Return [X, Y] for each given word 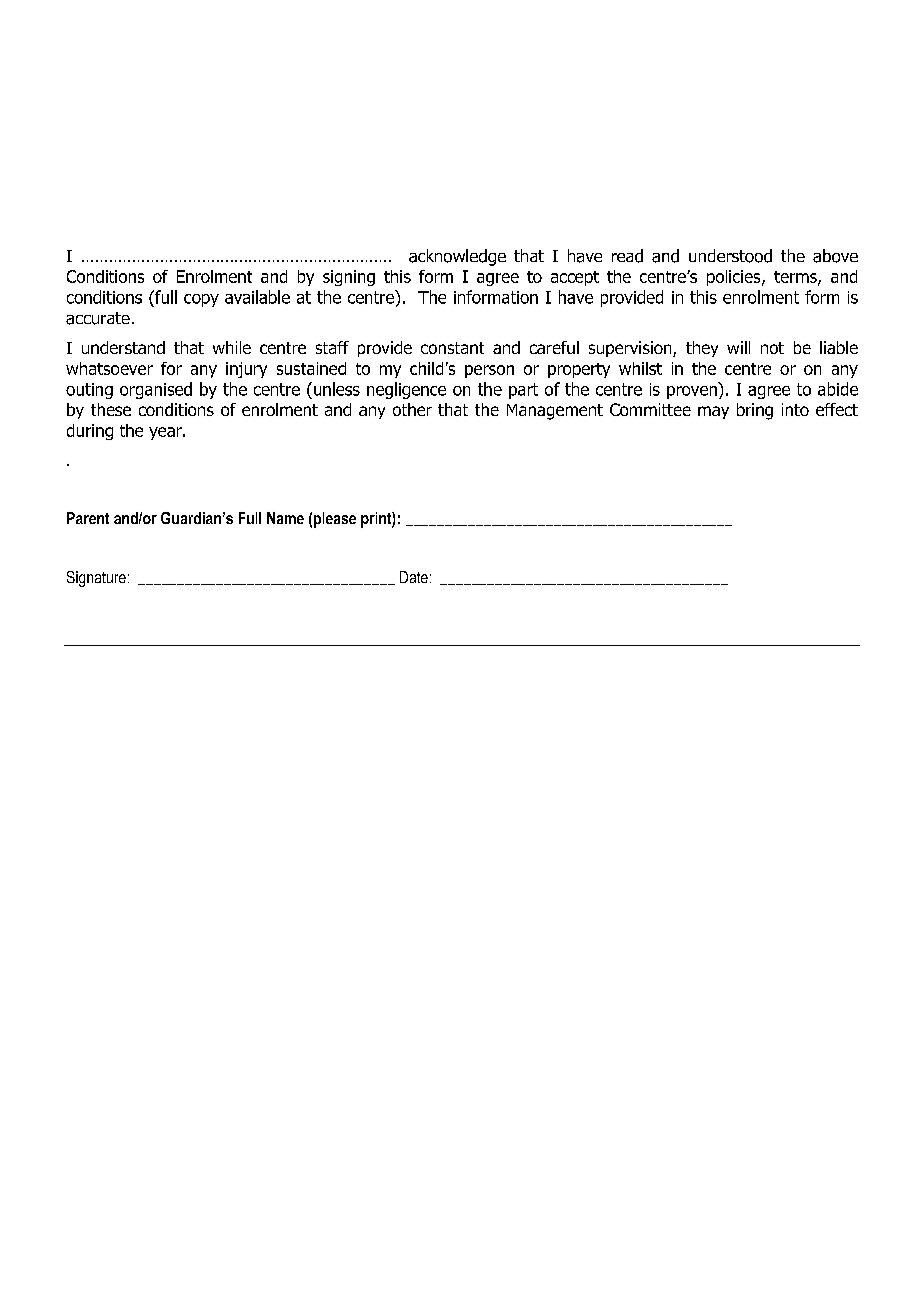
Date [414, 577]
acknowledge [457, 257]
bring [755, 411]
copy [201, 300]
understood [730, 256]
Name [285, 518]
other [412, 409]
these [111, 409]
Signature [96, 579]
